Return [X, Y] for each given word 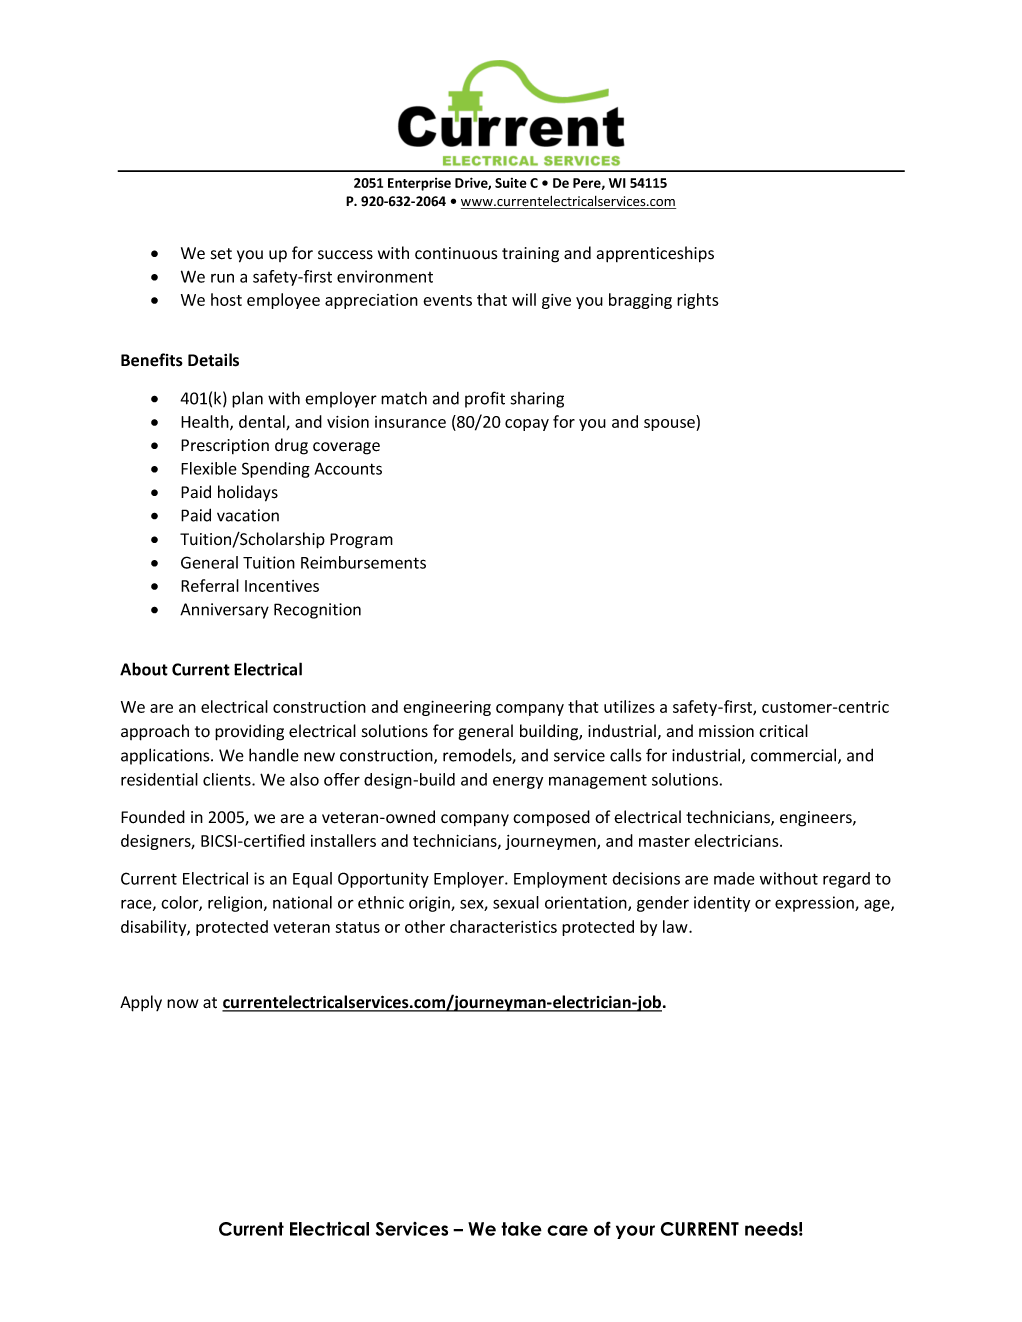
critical [783, 731]
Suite [511, 183]
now [183, 1003]
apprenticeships [655, 254]
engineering [447, 708]
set [221, 254]
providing [249, 732]
